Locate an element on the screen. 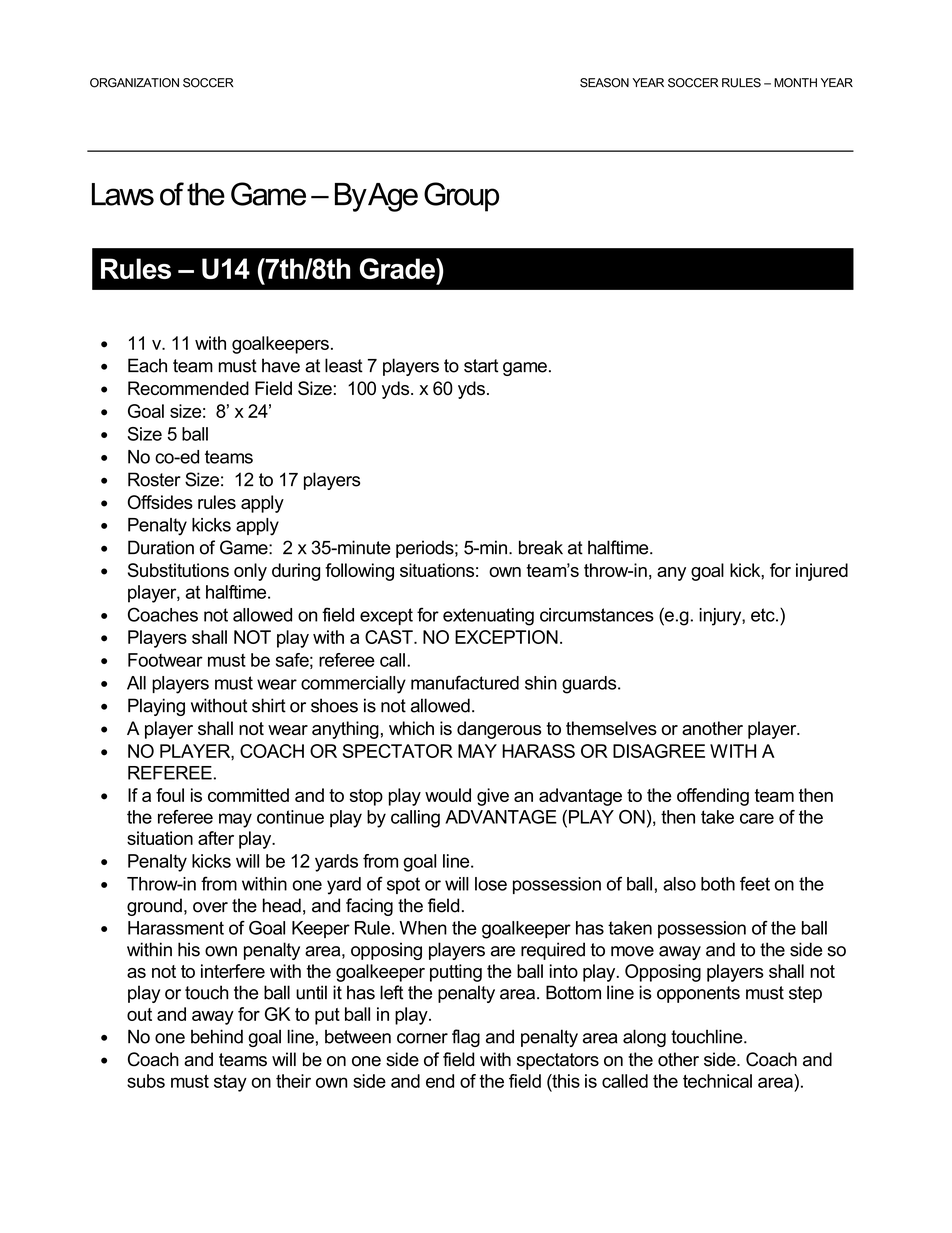 The image size is (952, 1233). ORGANIZATION is located at coordinates (134, 83).
